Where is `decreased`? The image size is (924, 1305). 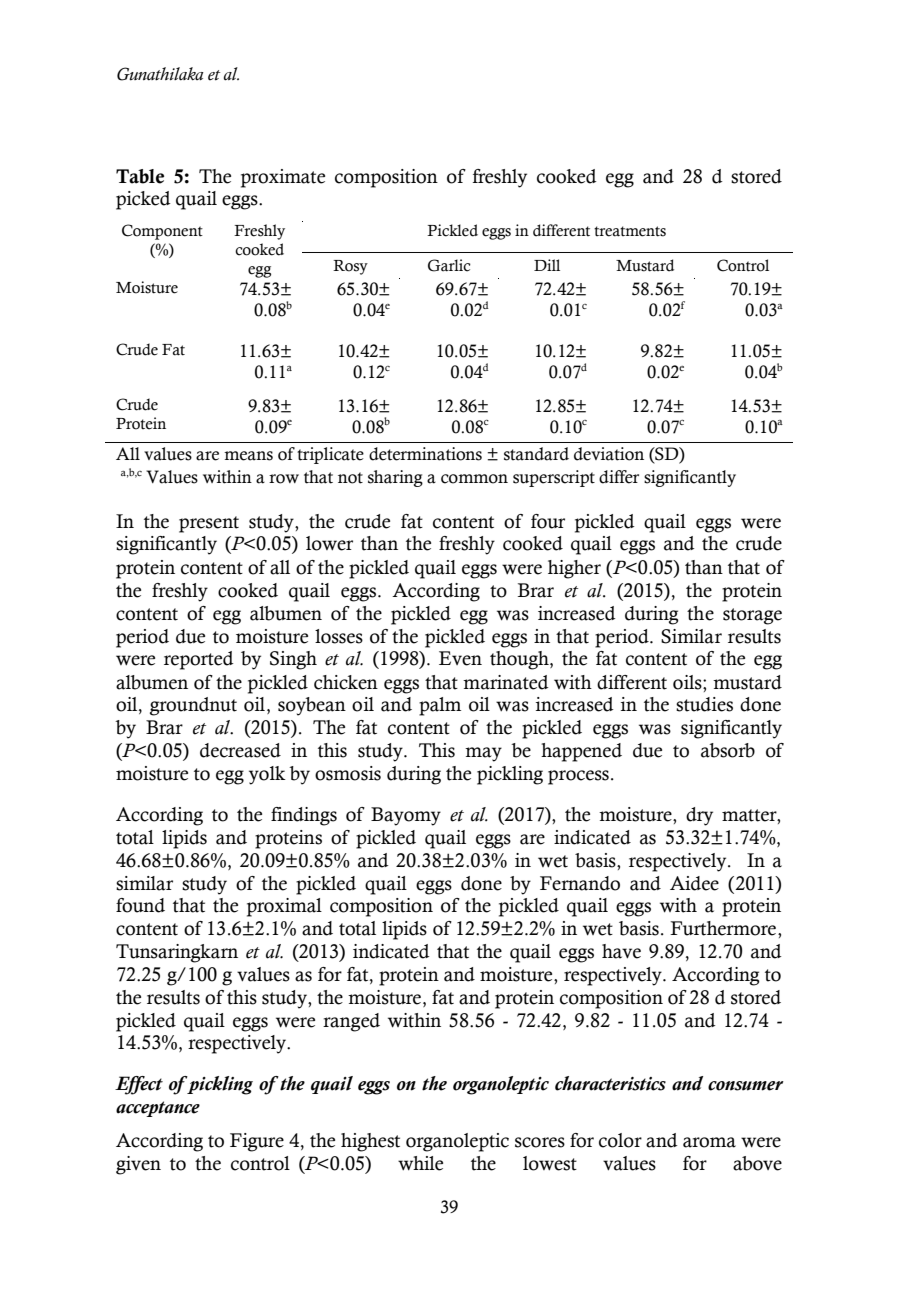 decreased is located at coordinates (240, 750).
